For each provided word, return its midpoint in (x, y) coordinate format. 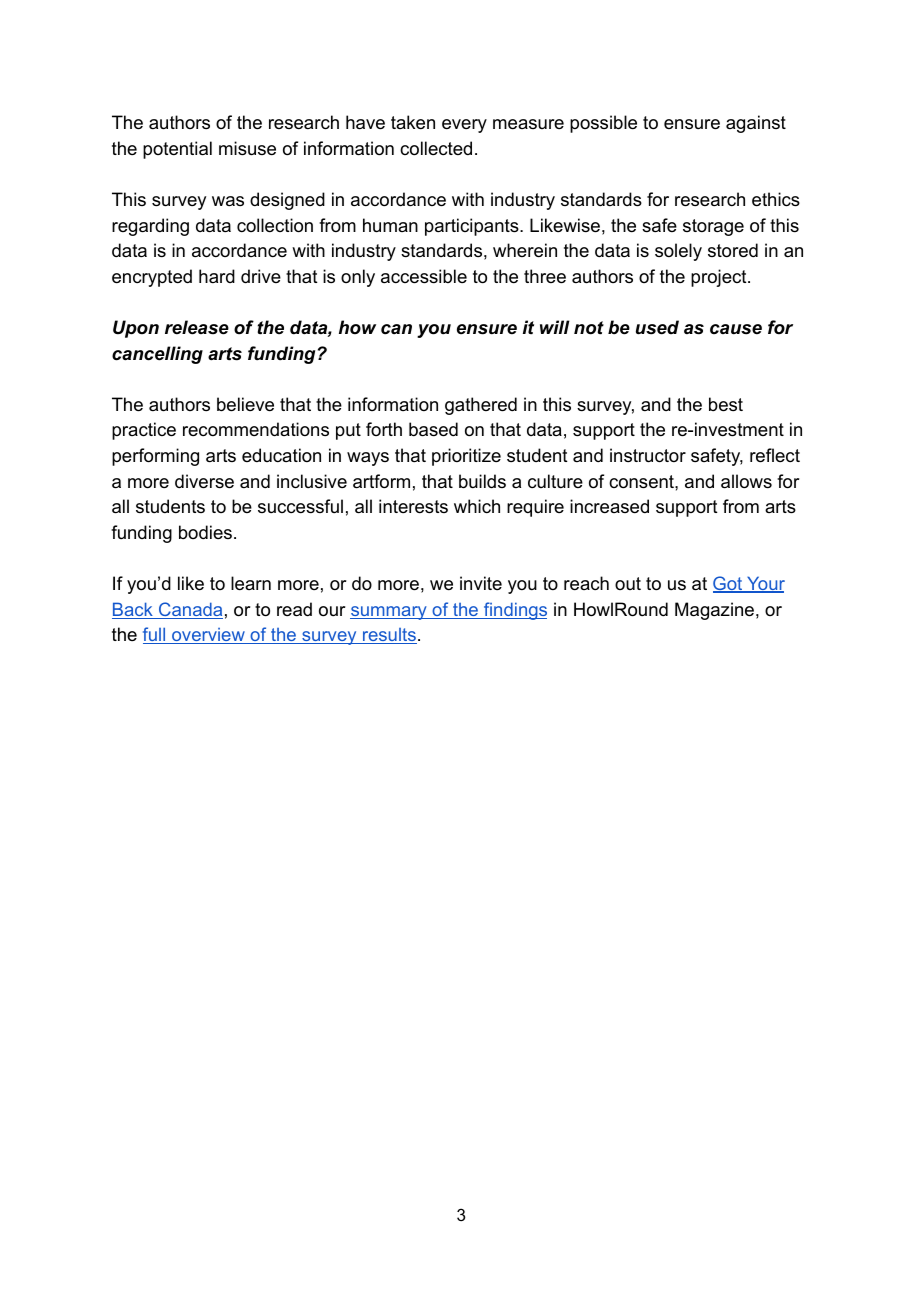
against (756, 124)
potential (177, 150)
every (464, 126)
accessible (424, 276)
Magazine (714, 611)
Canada (190, 610)
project (719, 278)
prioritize (466, 457)
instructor (648, 455)
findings (514, 611)
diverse (204, 481)
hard (217, 276)
